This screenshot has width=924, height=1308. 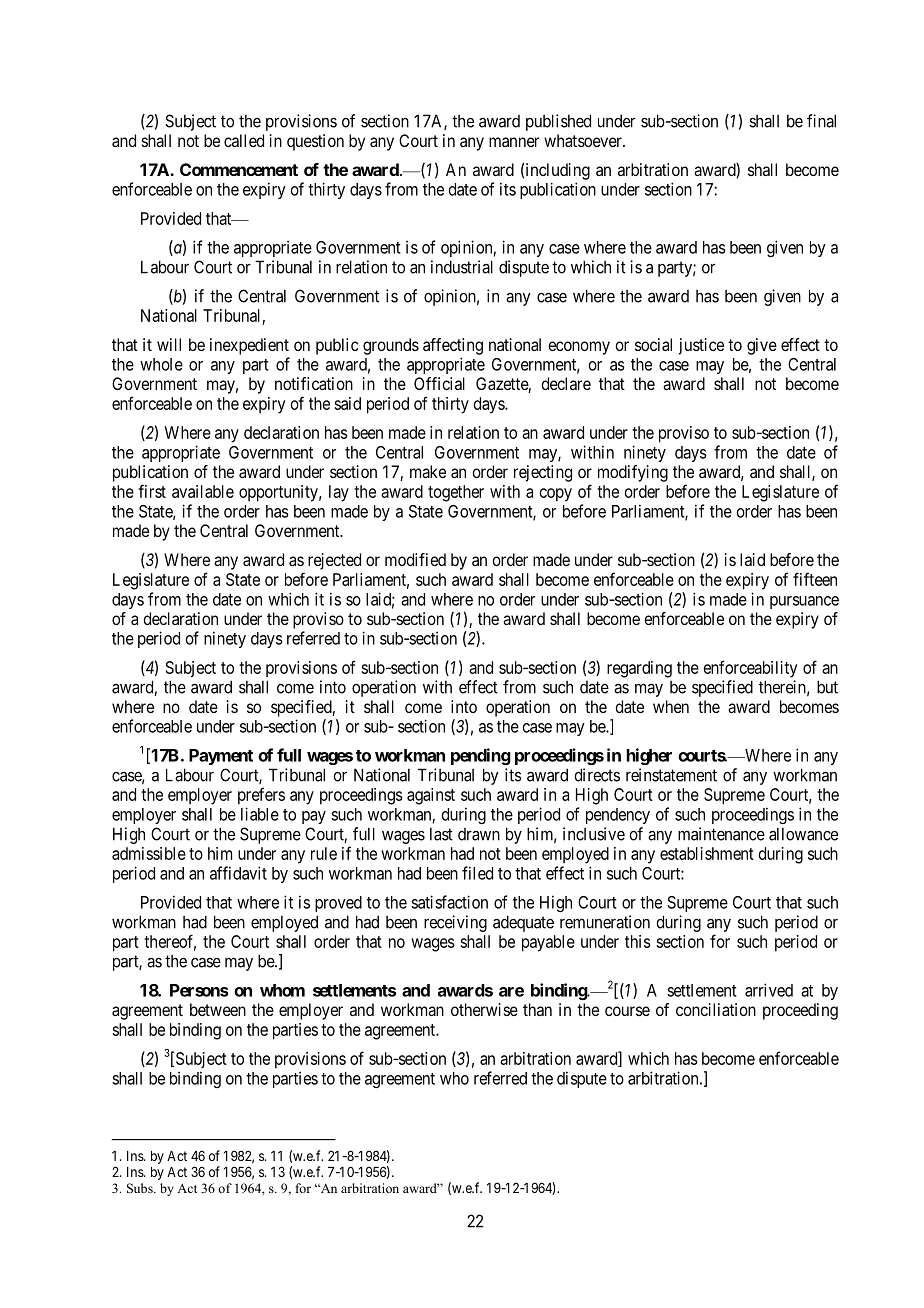 I want to click on modified, so click(x=415, y=559).
